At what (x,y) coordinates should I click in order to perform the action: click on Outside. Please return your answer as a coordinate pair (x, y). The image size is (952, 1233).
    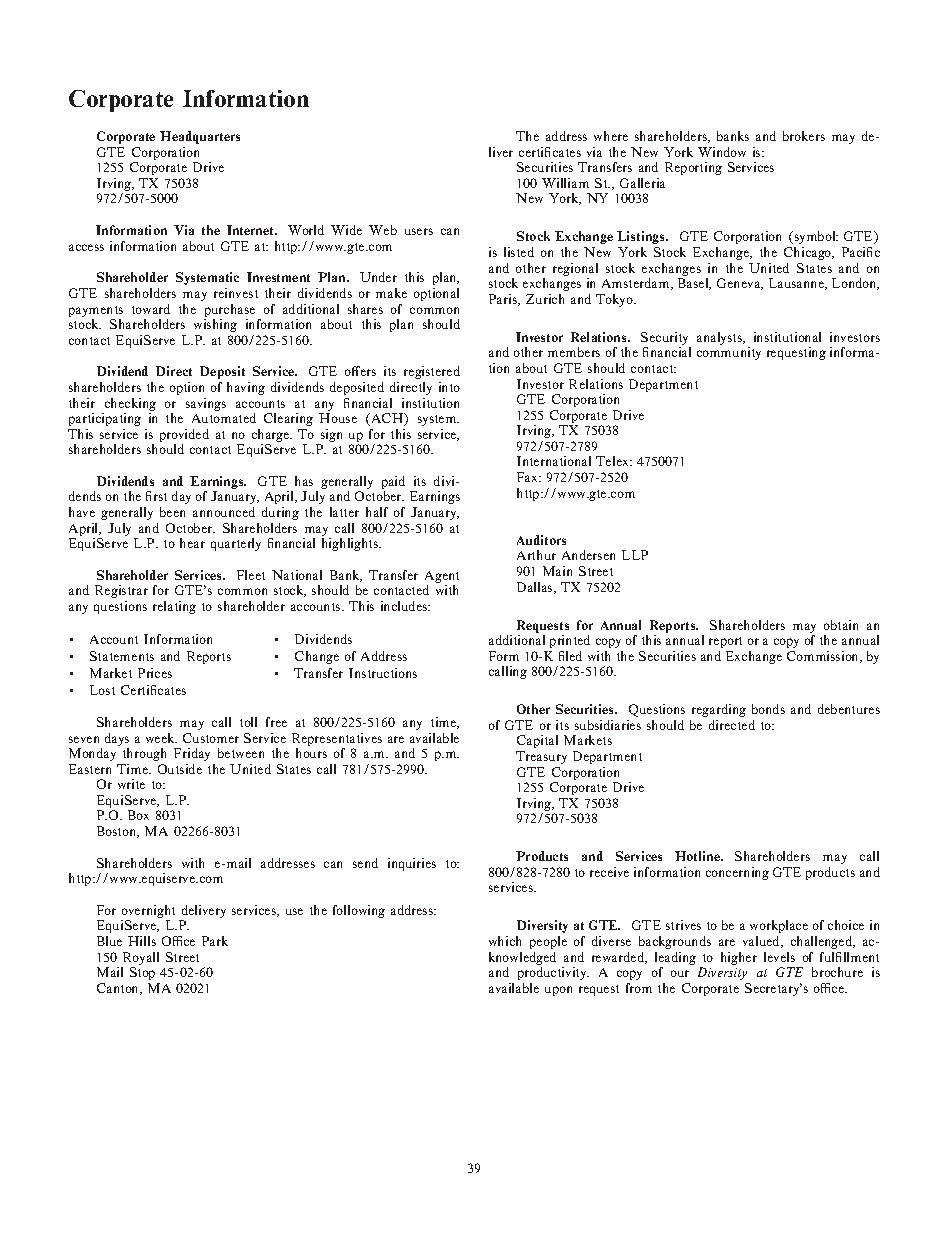
    Looking at the image, I should click on (180, 769).
